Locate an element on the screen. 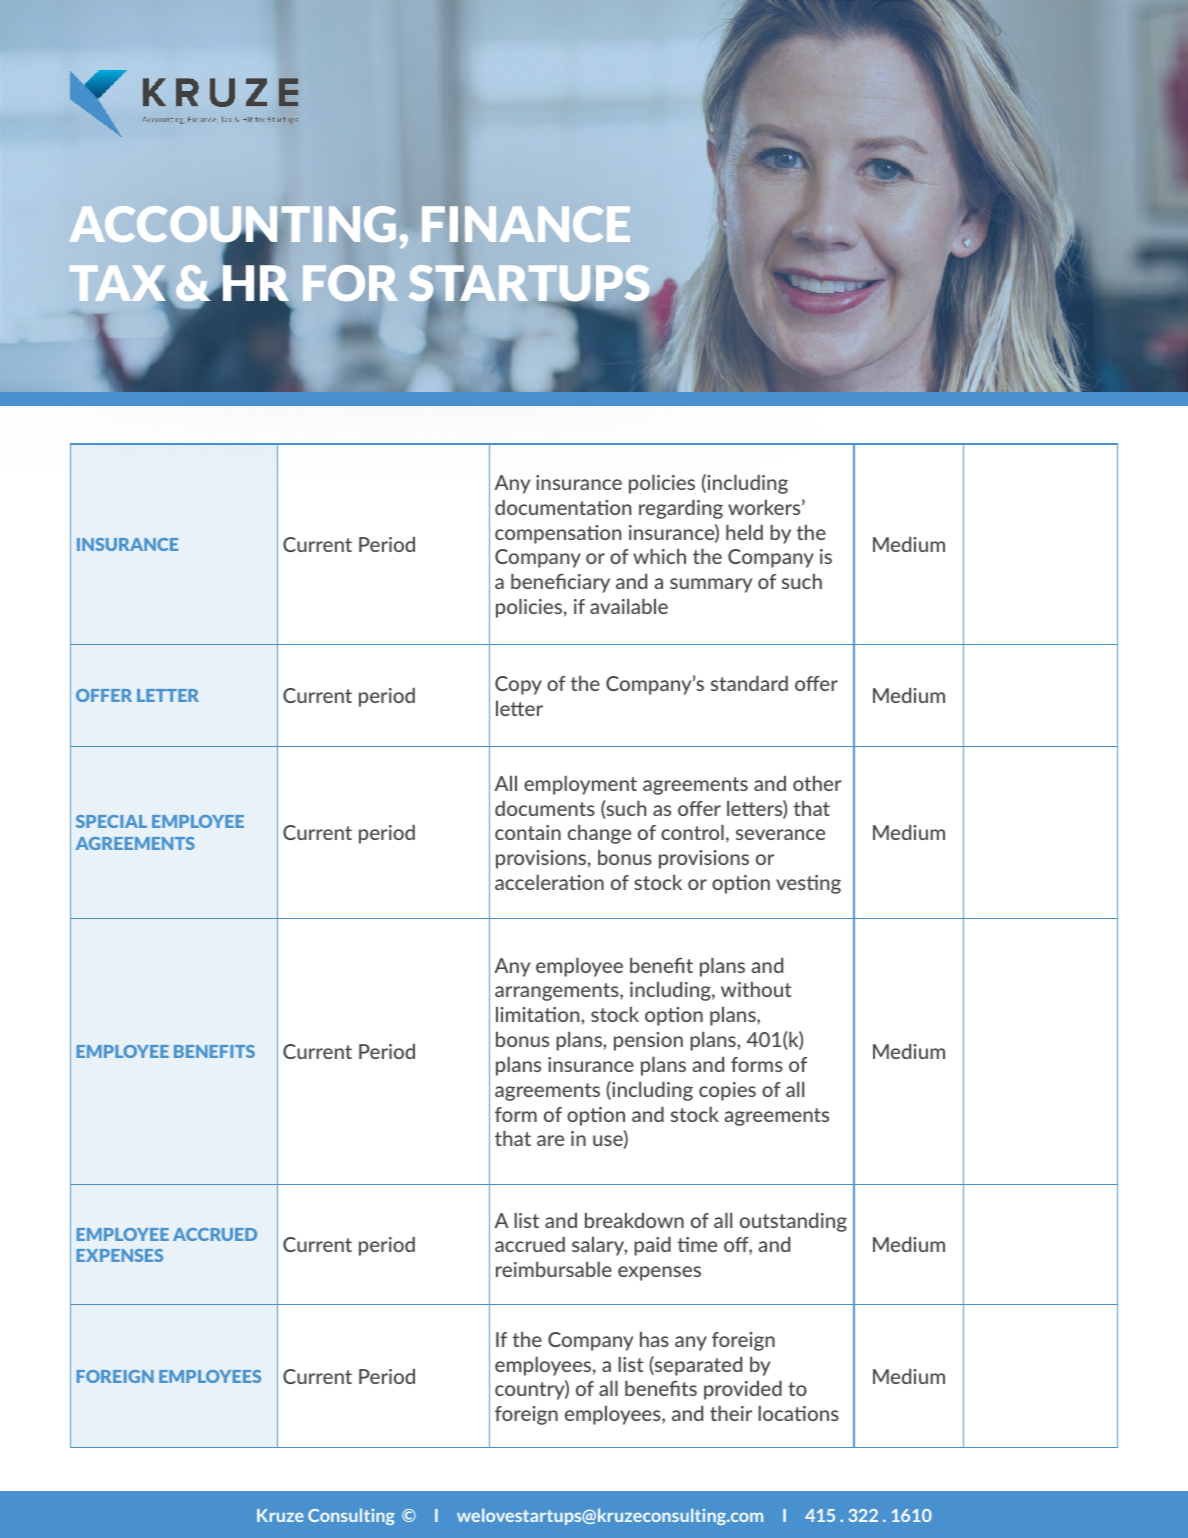 Image resolution: width=1188 pixels, height=1538 pixels. workers is located at coordinates (765, 507).
